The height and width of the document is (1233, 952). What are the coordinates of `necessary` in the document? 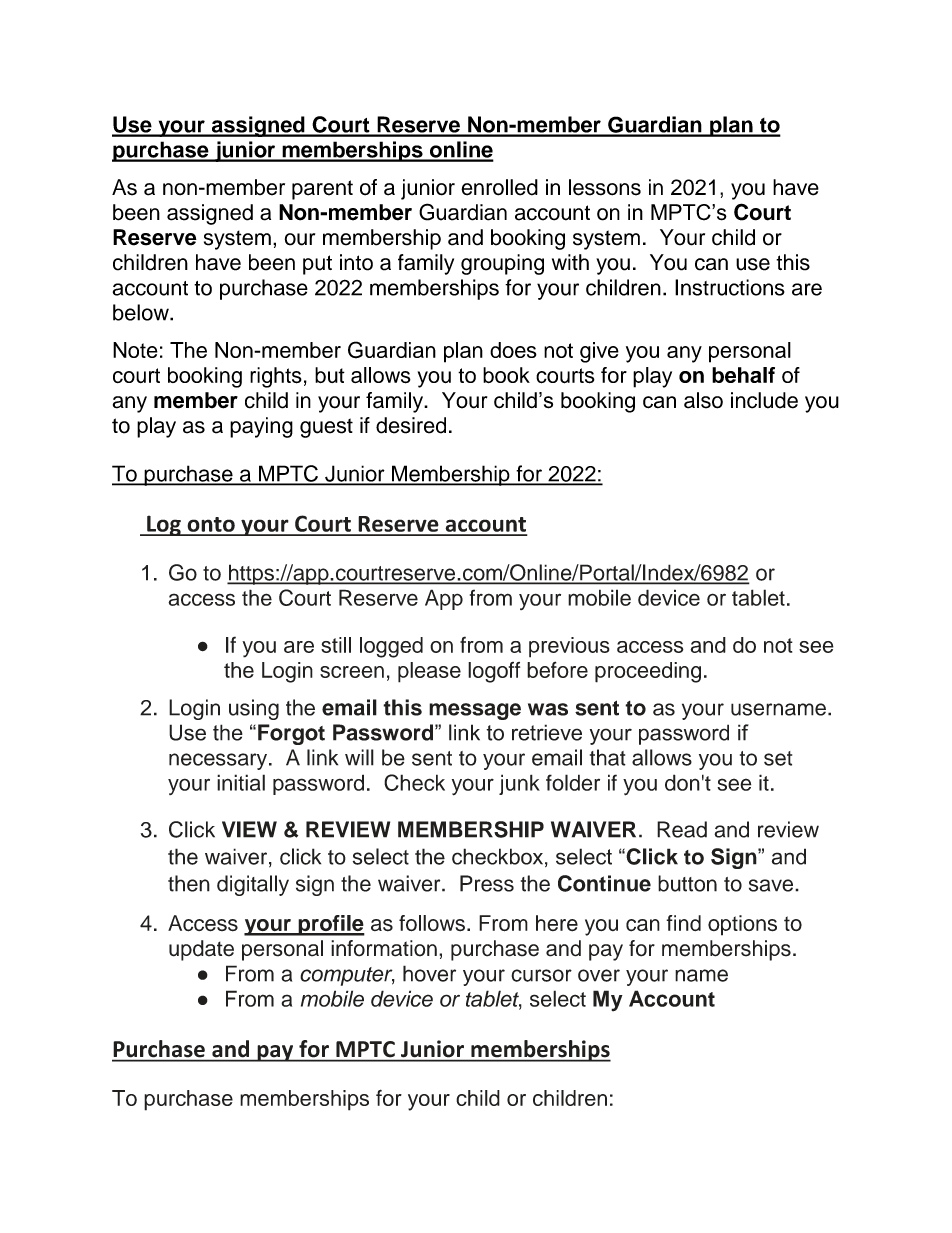 It's located at (219, 761).
